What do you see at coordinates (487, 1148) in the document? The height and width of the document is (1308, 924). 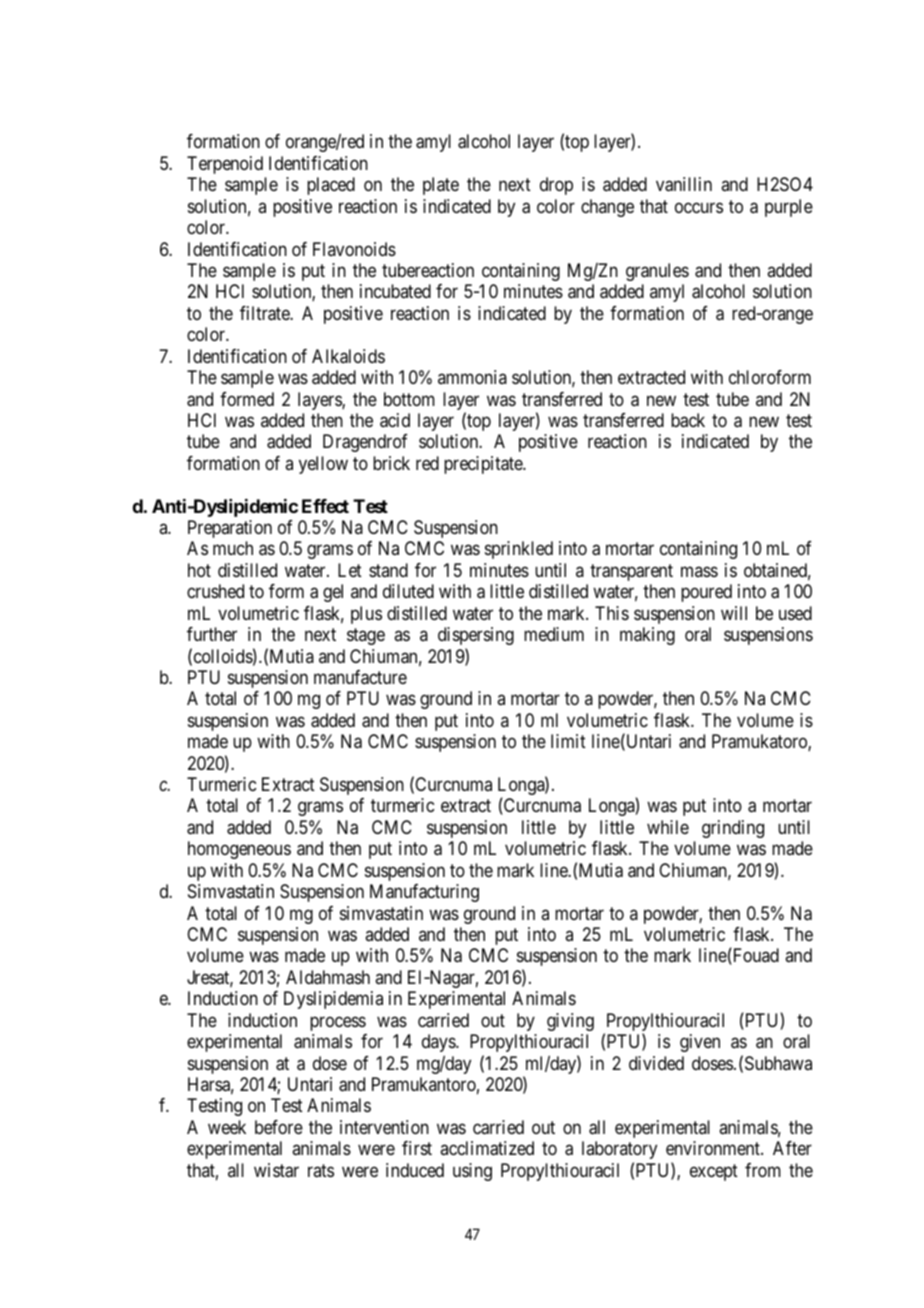 I see `acclimatized` at bounding box center [487, 1148].
